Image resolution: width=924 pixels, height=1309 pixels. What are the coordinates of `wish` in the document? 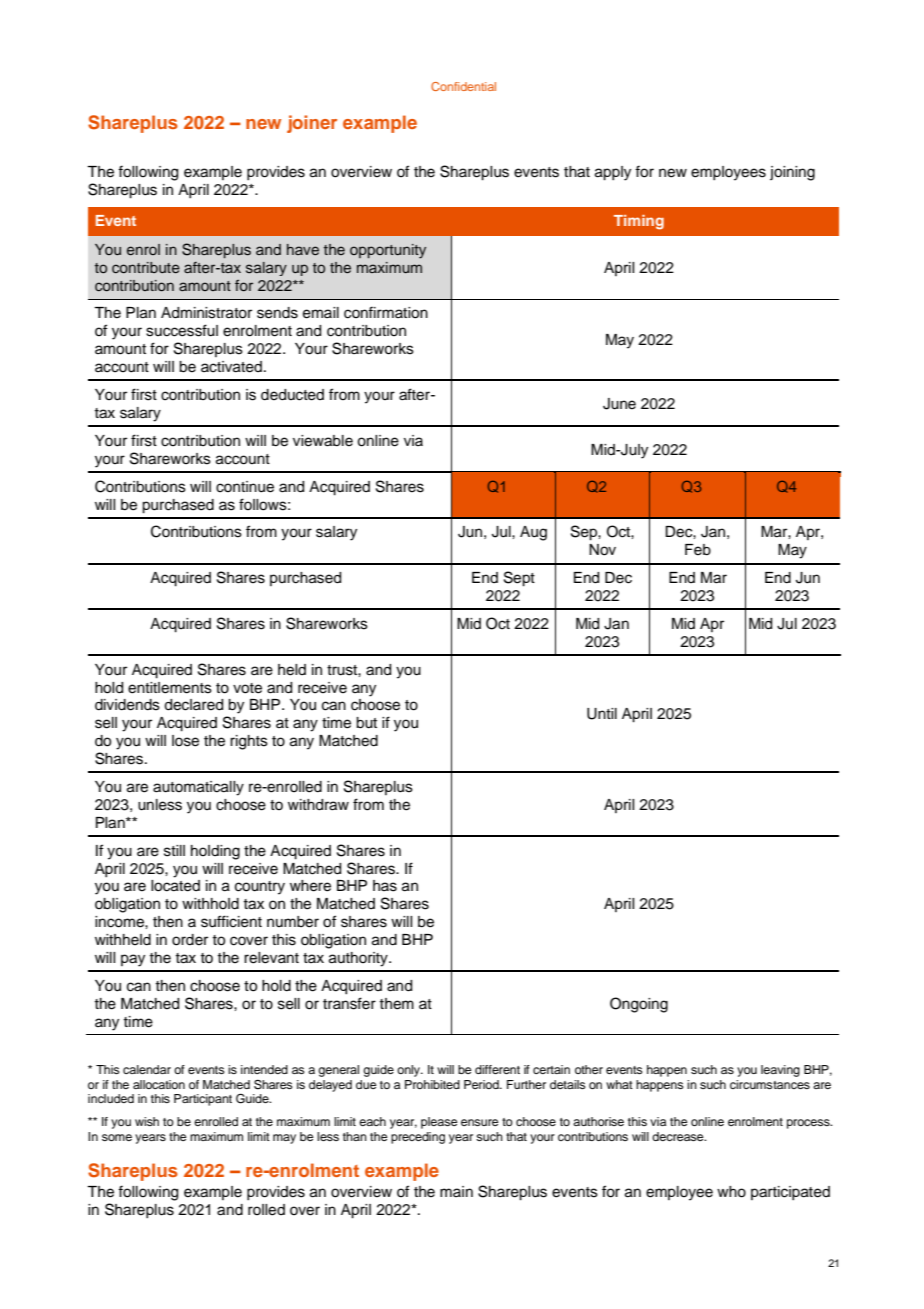 It's located at (147, 1121).
